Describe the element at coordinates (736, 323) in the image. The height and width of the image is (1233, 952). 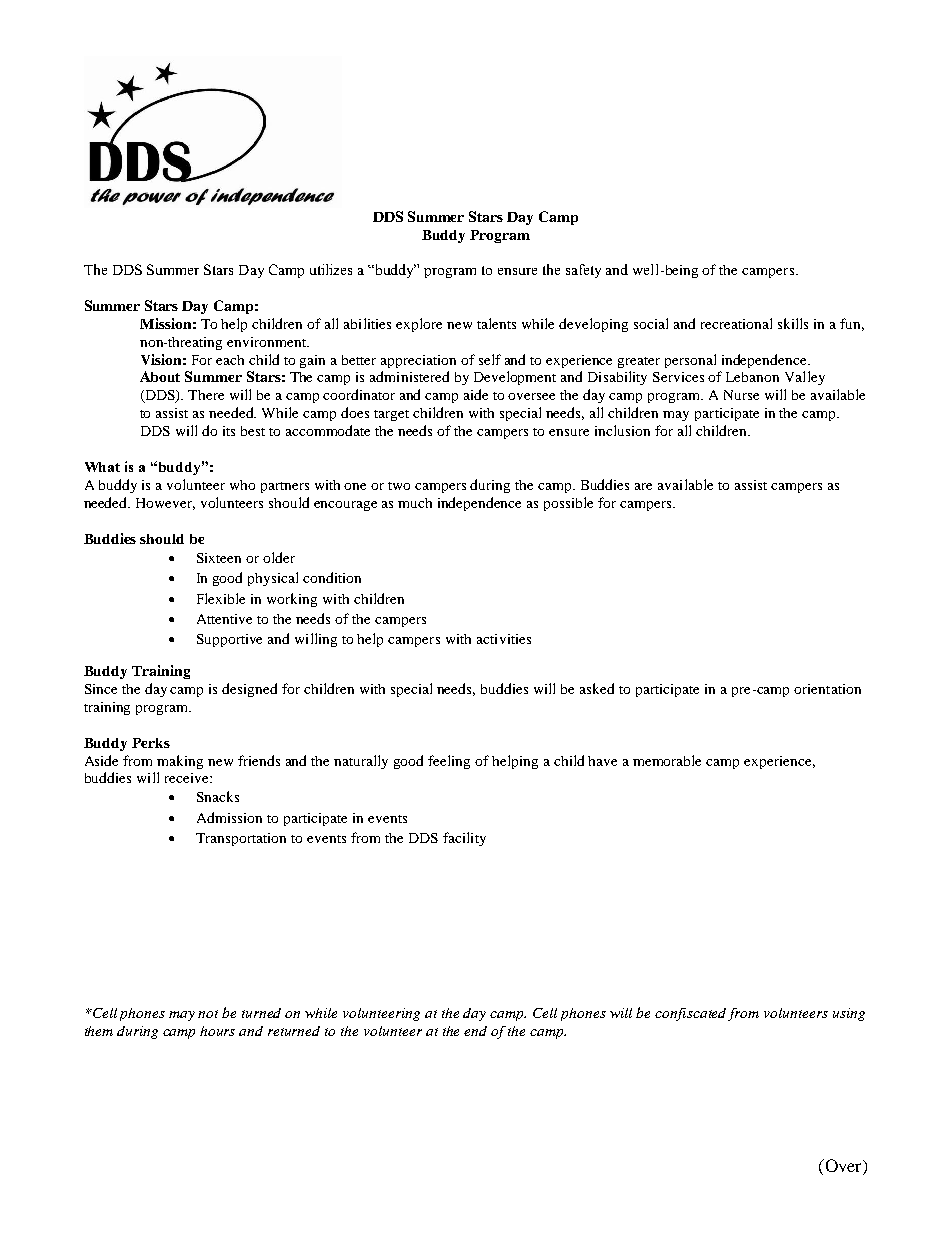
I see `recreational` at that location.
